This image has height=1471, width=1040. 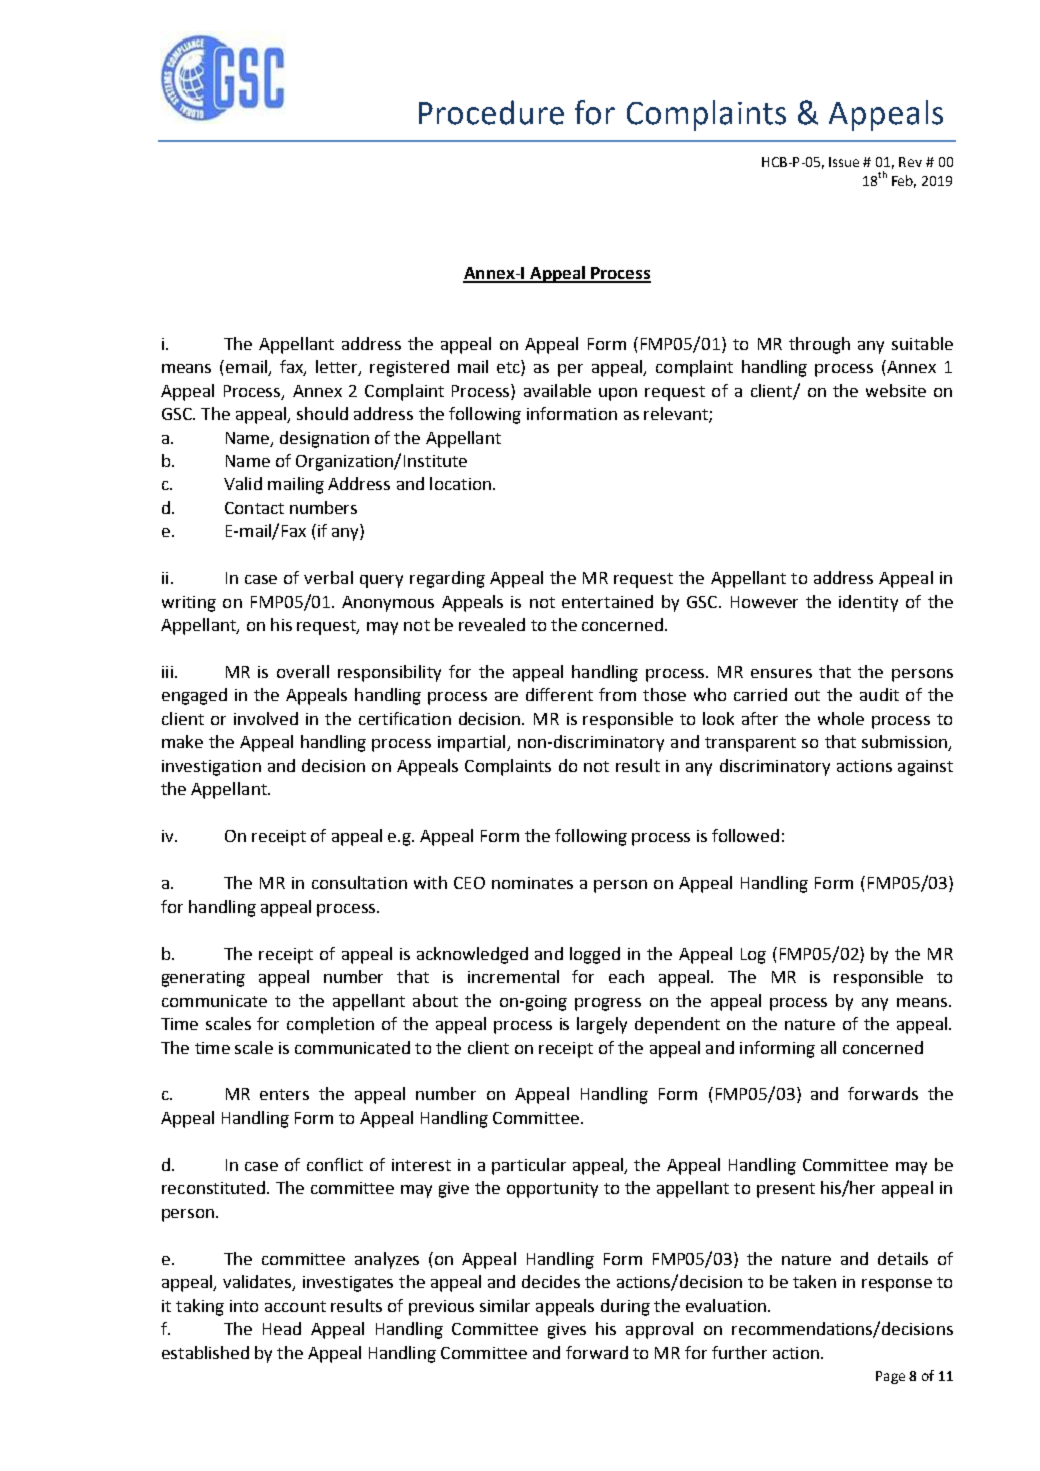 I want to click on consultation, so click(x=359, y=882).
